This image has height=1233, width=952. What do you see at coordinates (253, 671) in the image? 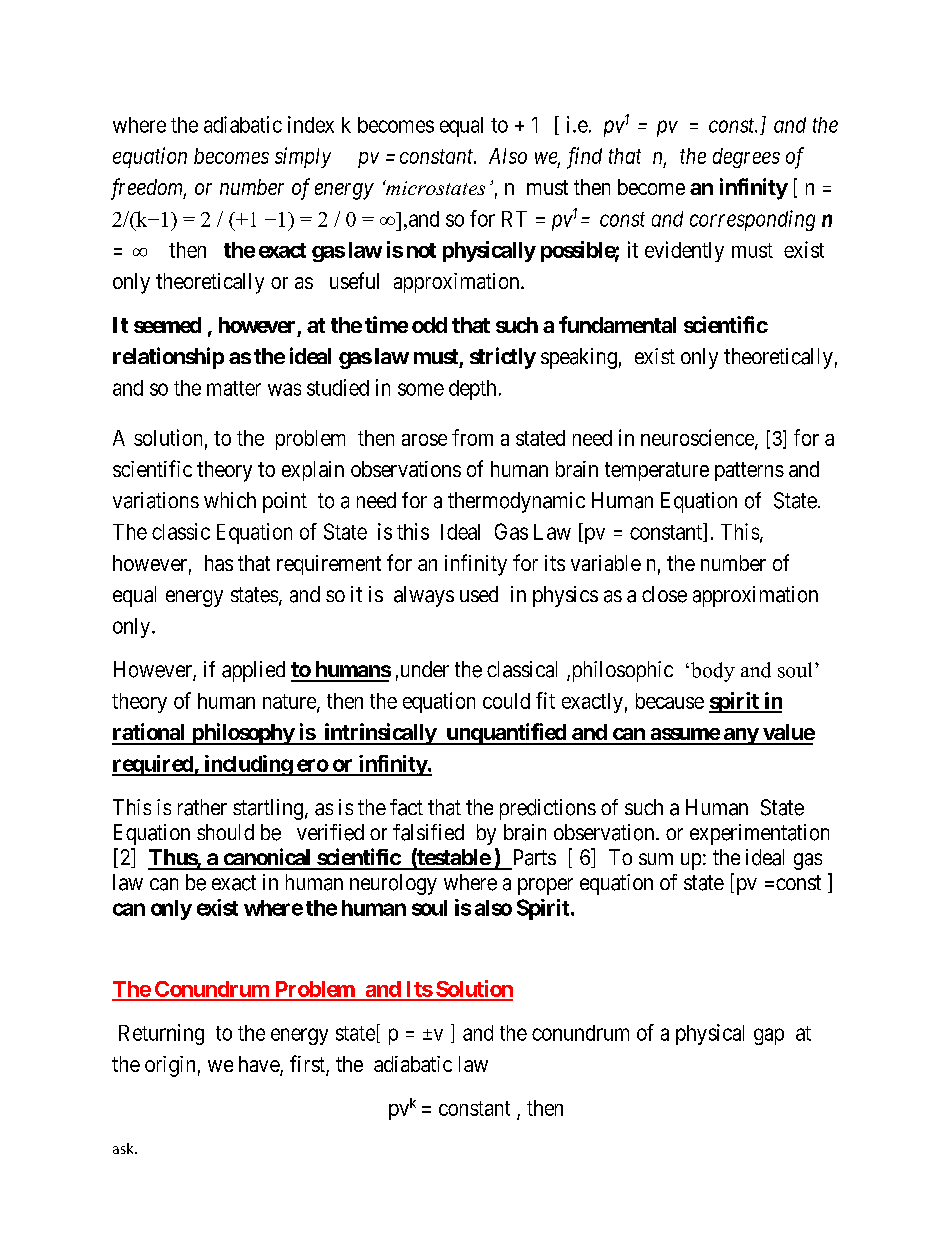
I see `applied` at bounding box center [253, 671].
